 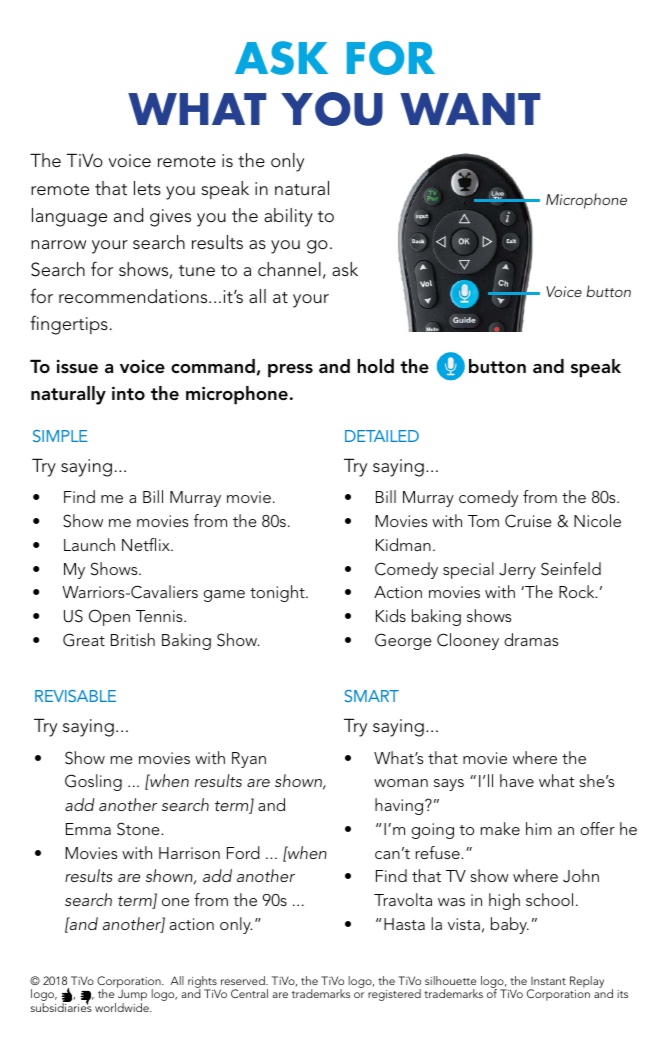 What do you see at coordinates (288, 217) in the screenshot?
I see `ability` at bounding box center [288, 217].
